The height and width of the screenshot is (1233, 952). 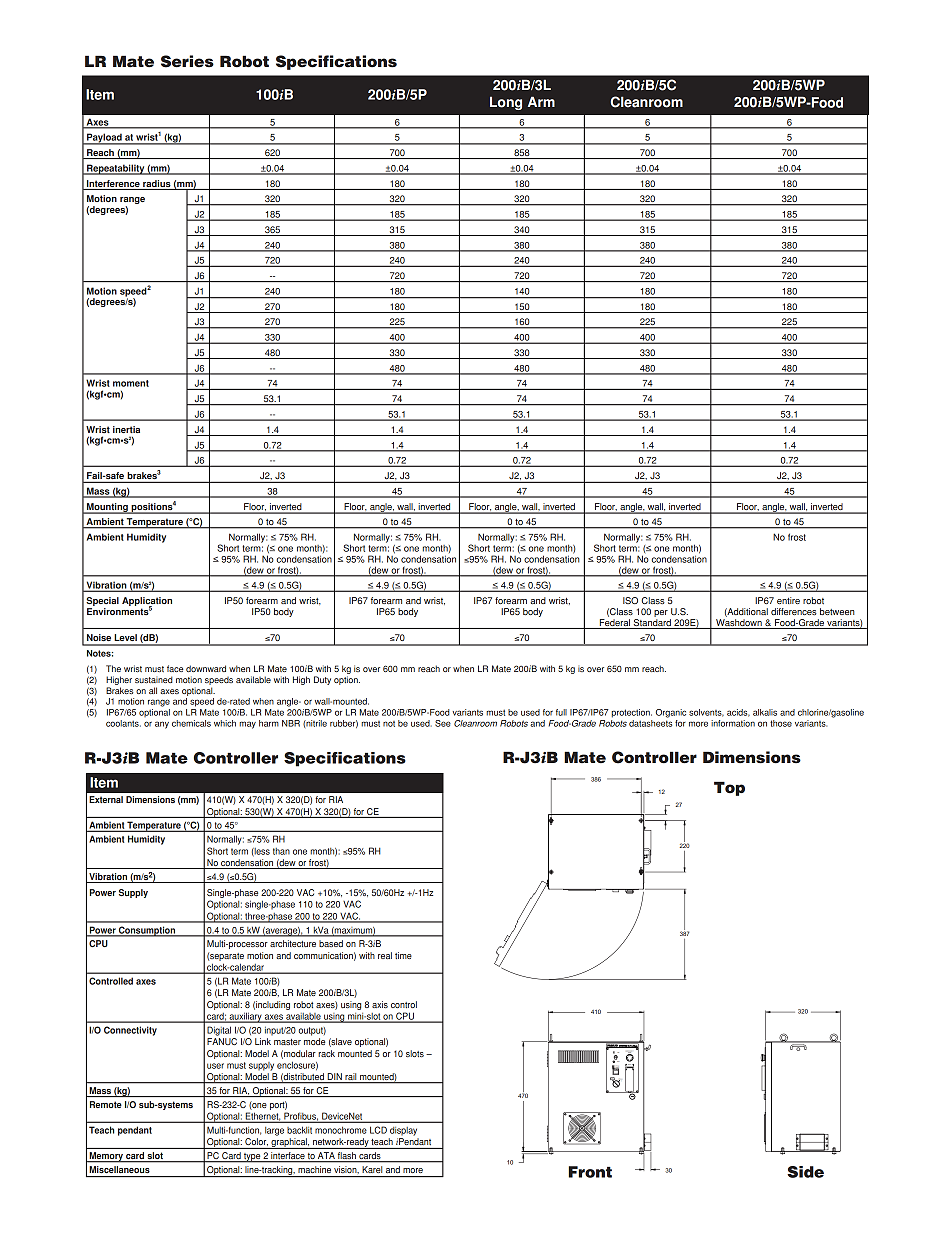 What do you see at coordinates (252, 1158) in the screenshot?
I see `type` at bounding box center [252, 1158].
